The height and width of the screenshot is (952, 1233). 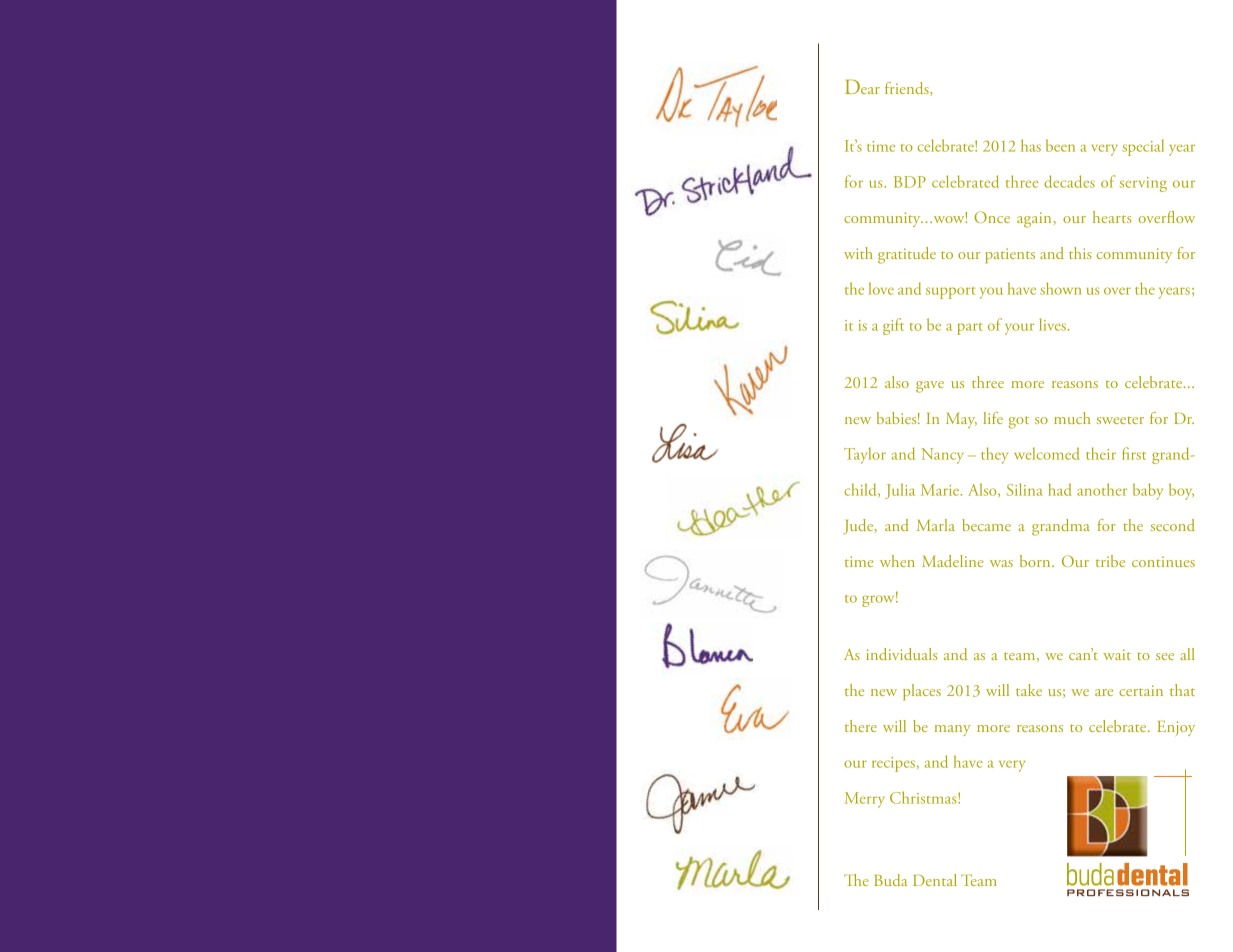 I want to click on continues, so click(x=1163, y=561).
